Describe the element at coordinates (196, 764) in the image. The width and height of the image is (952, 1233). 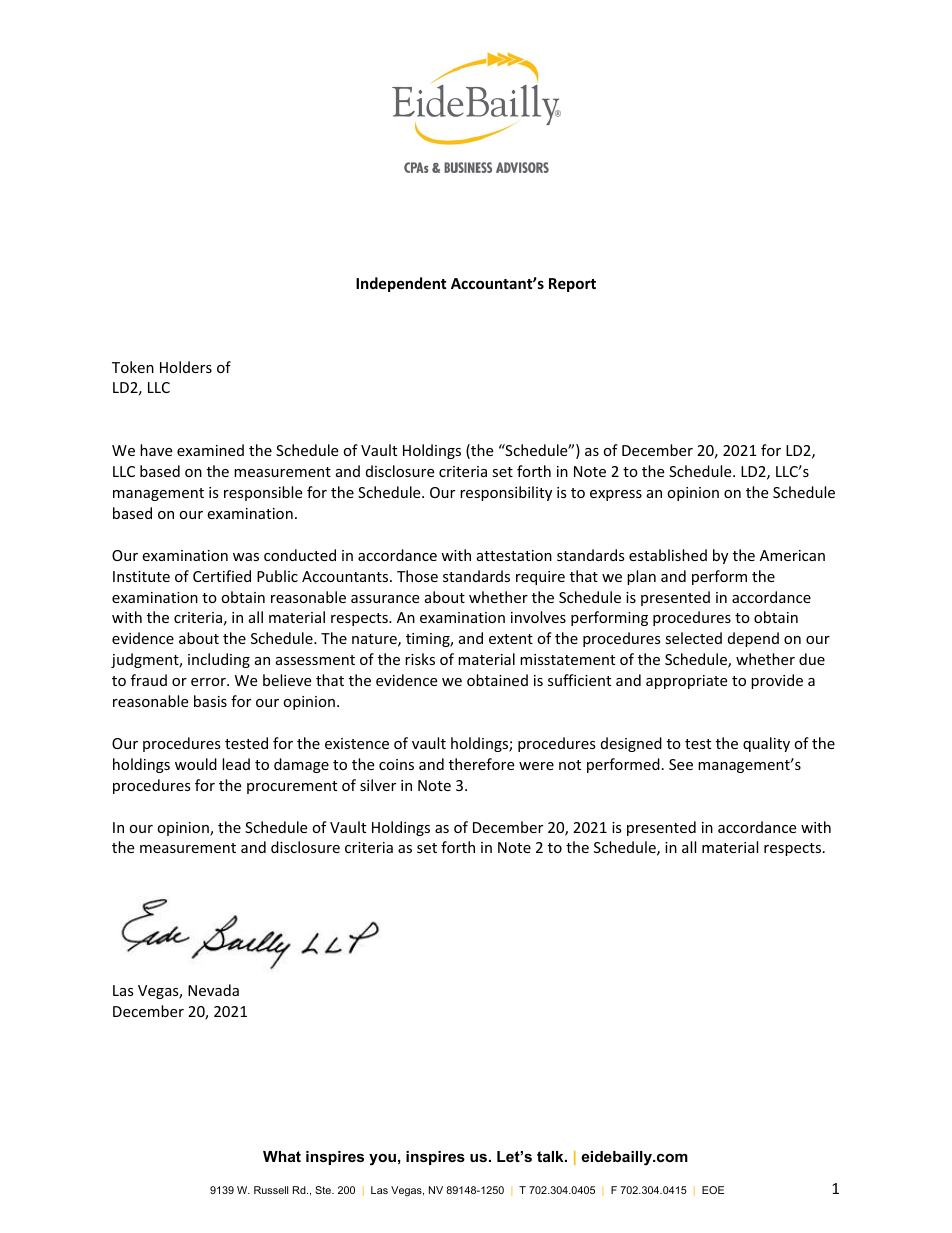
I see `would` at that location.
